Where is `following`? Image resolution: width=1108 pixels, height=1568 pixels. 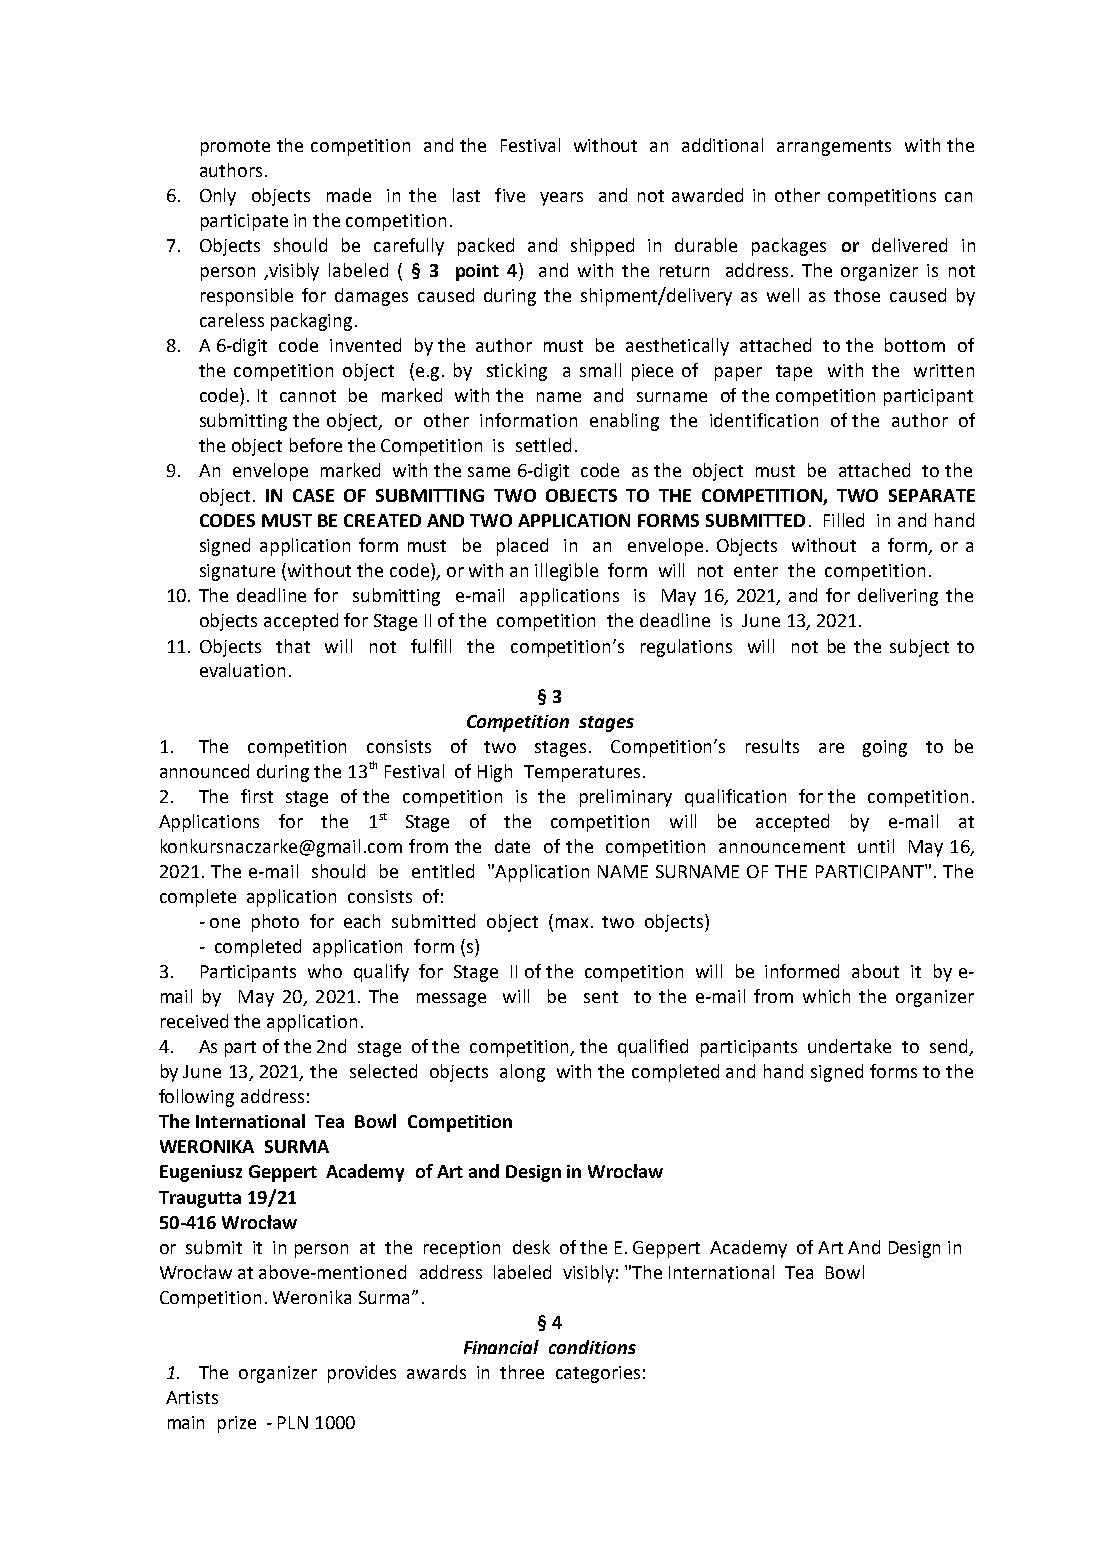 following is located at coordinates (196, 1098).
